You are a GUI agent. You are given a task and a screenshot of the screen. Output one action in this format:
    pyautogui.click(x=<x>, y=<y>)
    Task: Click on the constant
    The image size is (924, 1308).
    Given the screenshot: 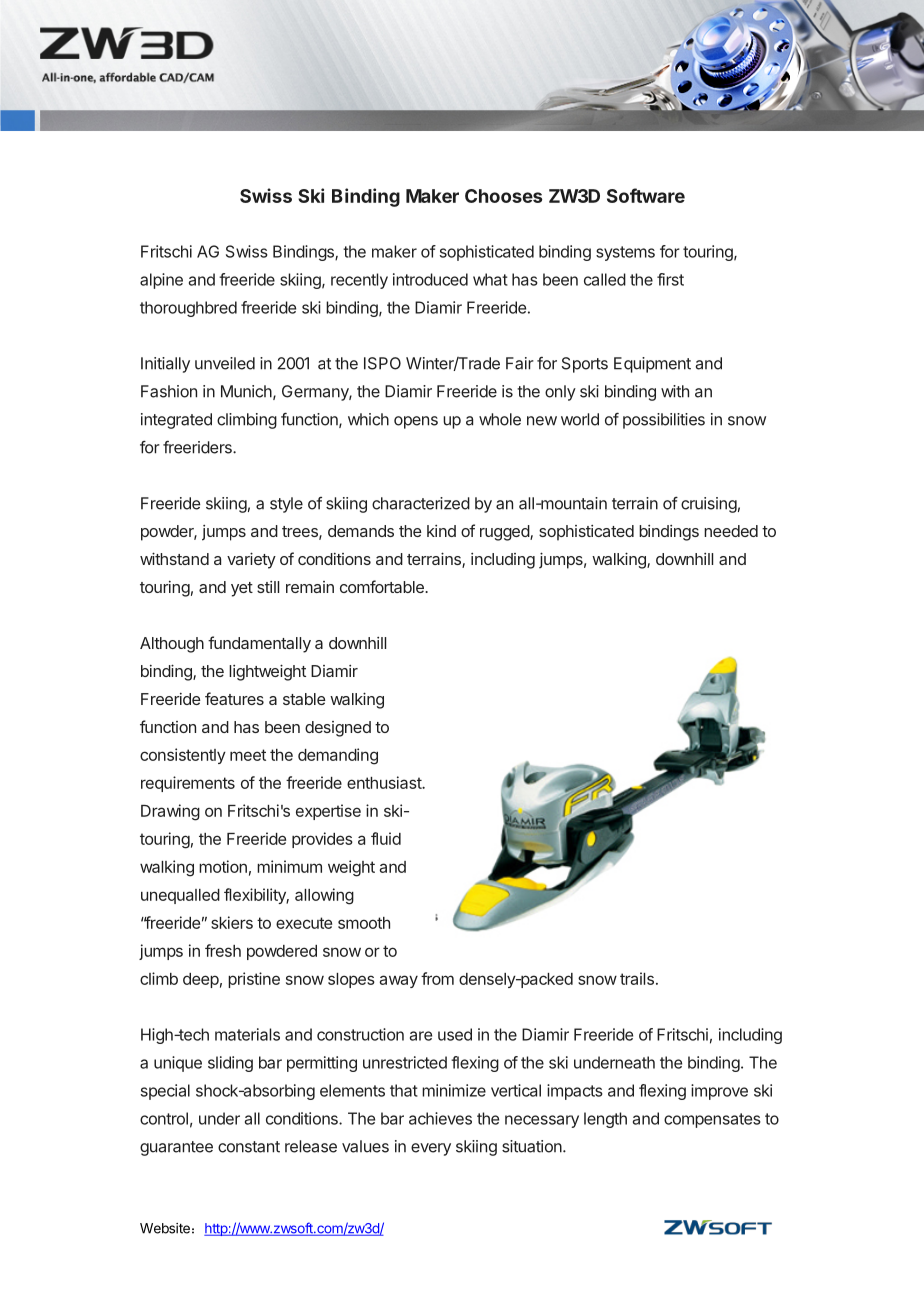 What is the action you would take?
    pyautogui.click(x=249, y=1147)
